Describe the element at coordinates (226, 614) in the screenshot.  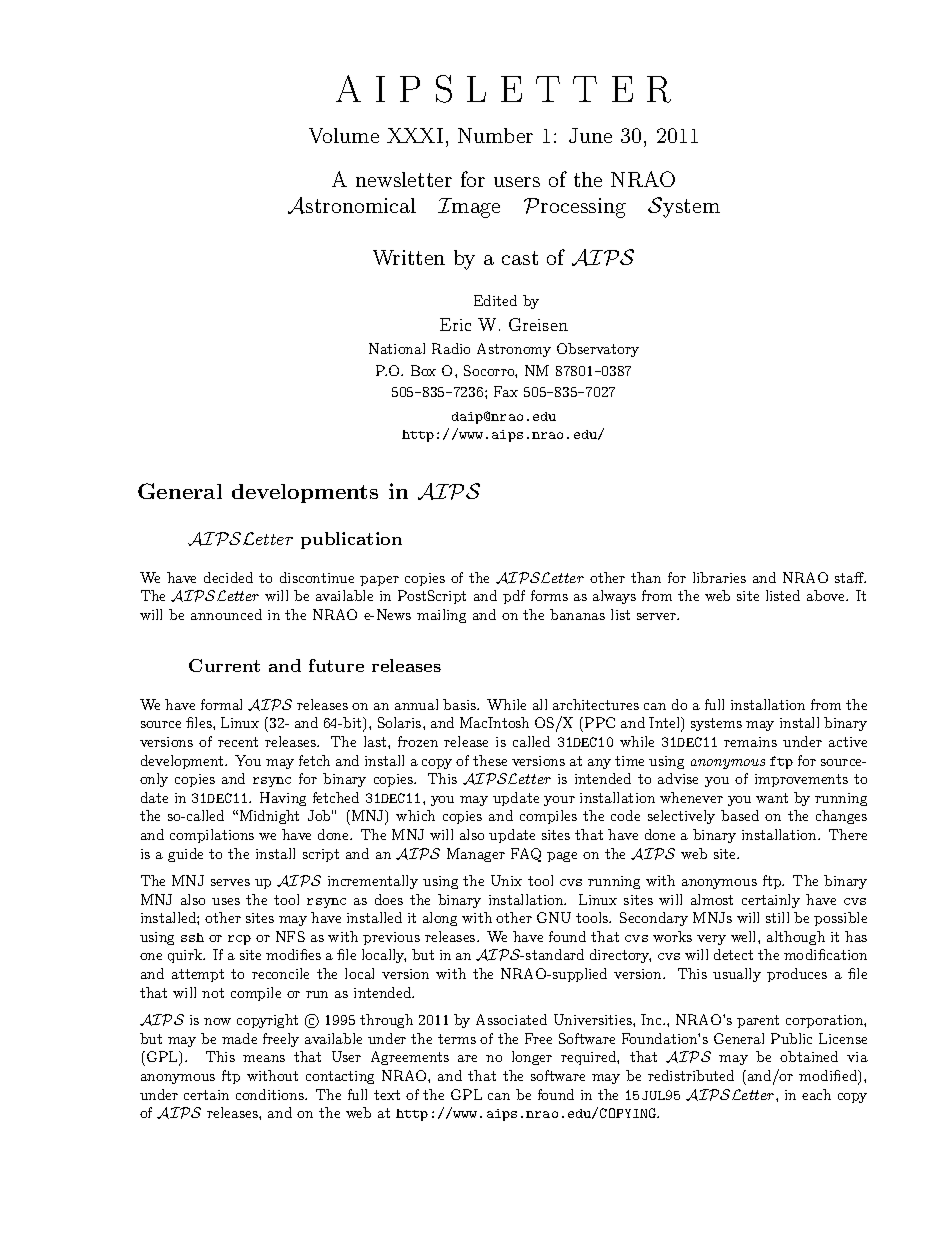
I see `announced` at that location.
